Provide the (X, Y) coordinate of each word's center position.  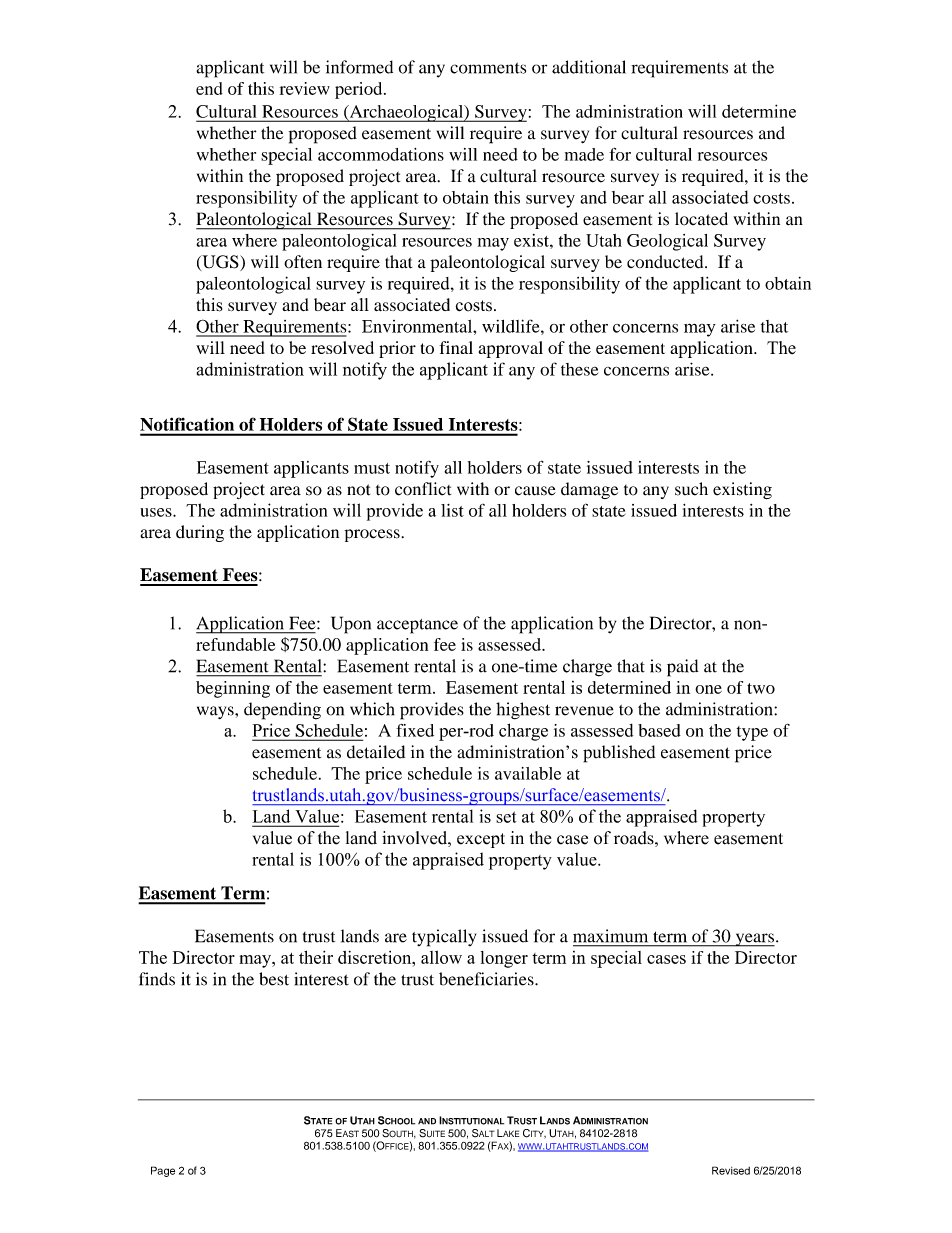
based (659, 730)
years (754, 940)
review (305, 88)
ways (216, 712)
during (200, 533)
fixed (415, 730)
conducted (666, 262)
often (303, 261)
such (691, 489)
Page (163, 1171)
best (274, 979)
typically (444, 938)
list (452, 510)
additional (589, 67)
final (456, 347)
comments (488, 68)
